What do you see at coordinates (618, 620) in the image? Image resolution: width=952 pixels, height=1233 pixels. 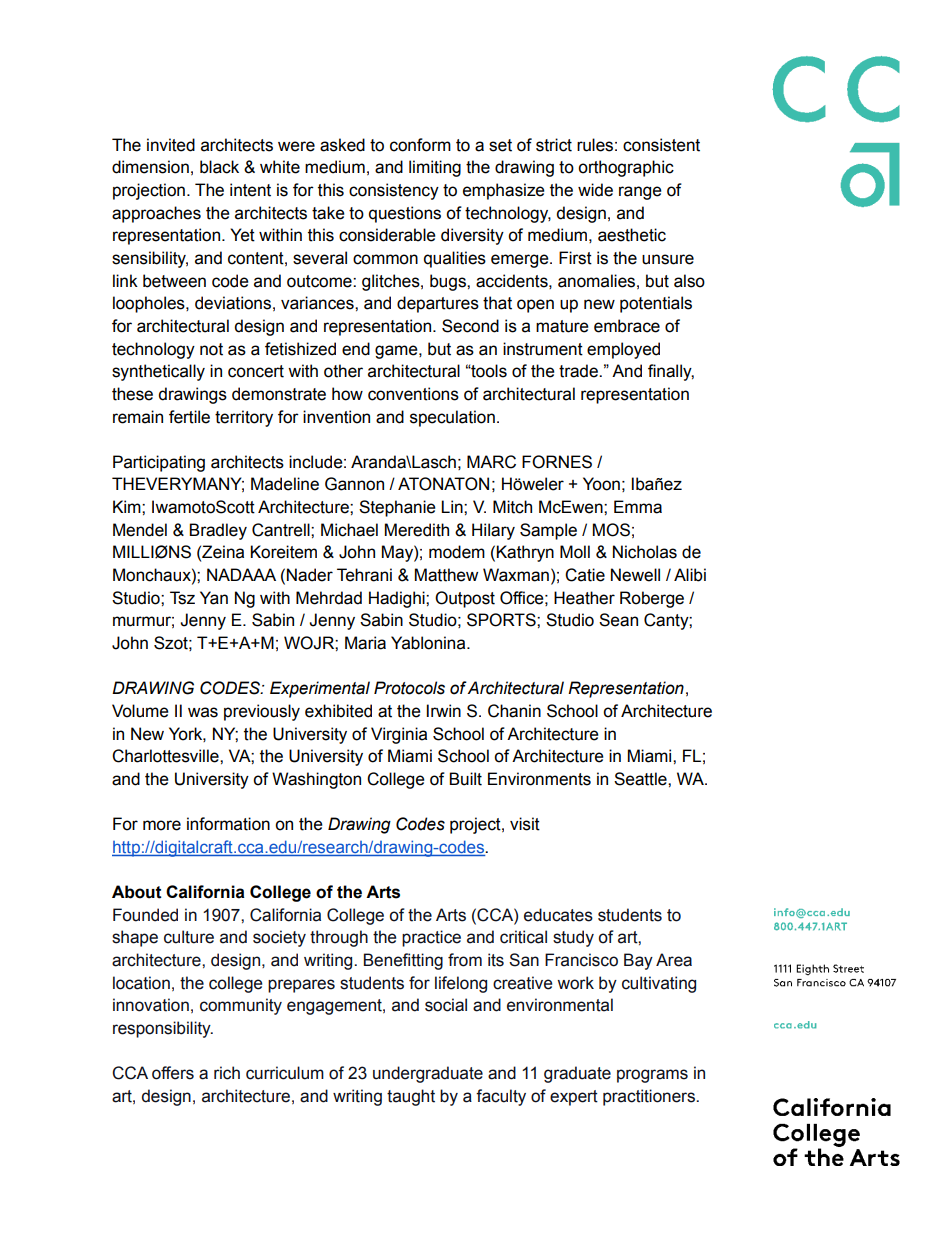 I see `Sean` at bounding box center [618, 620].
